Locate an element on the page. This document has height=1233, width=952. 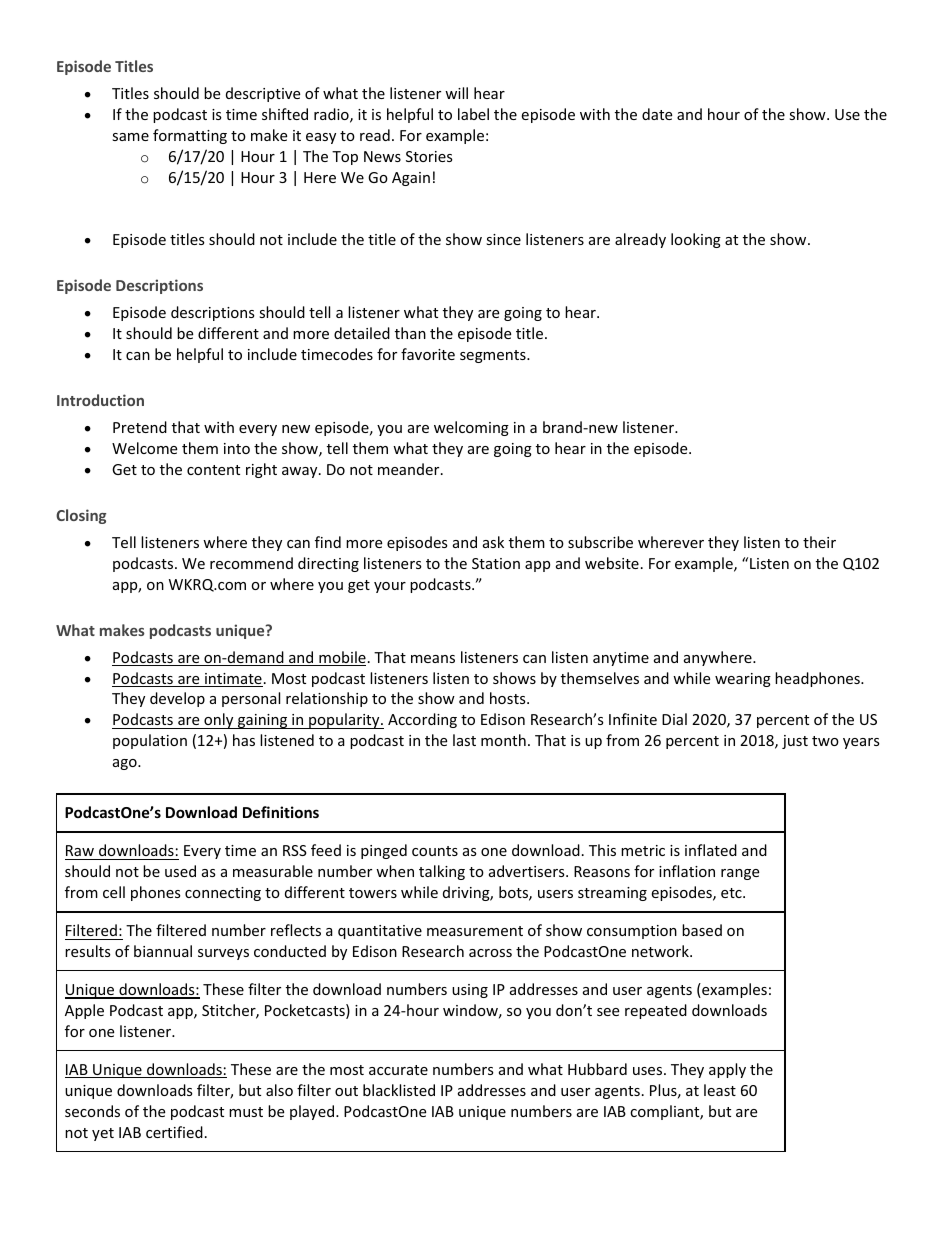
date is located at coordinates (657, 114).
